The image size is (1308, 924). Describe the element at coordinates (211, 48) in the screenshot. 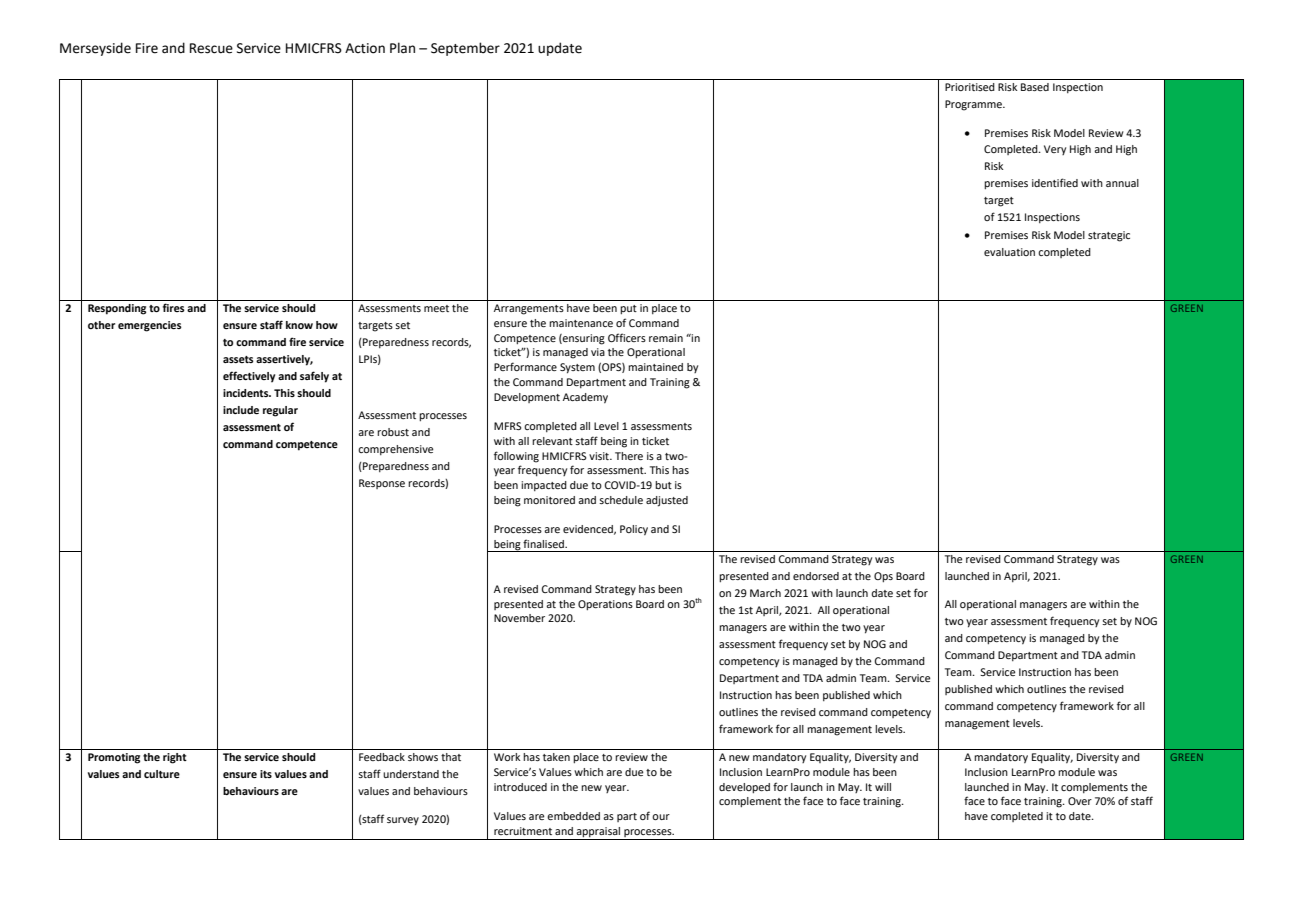

I see `Rescue` at that location.
